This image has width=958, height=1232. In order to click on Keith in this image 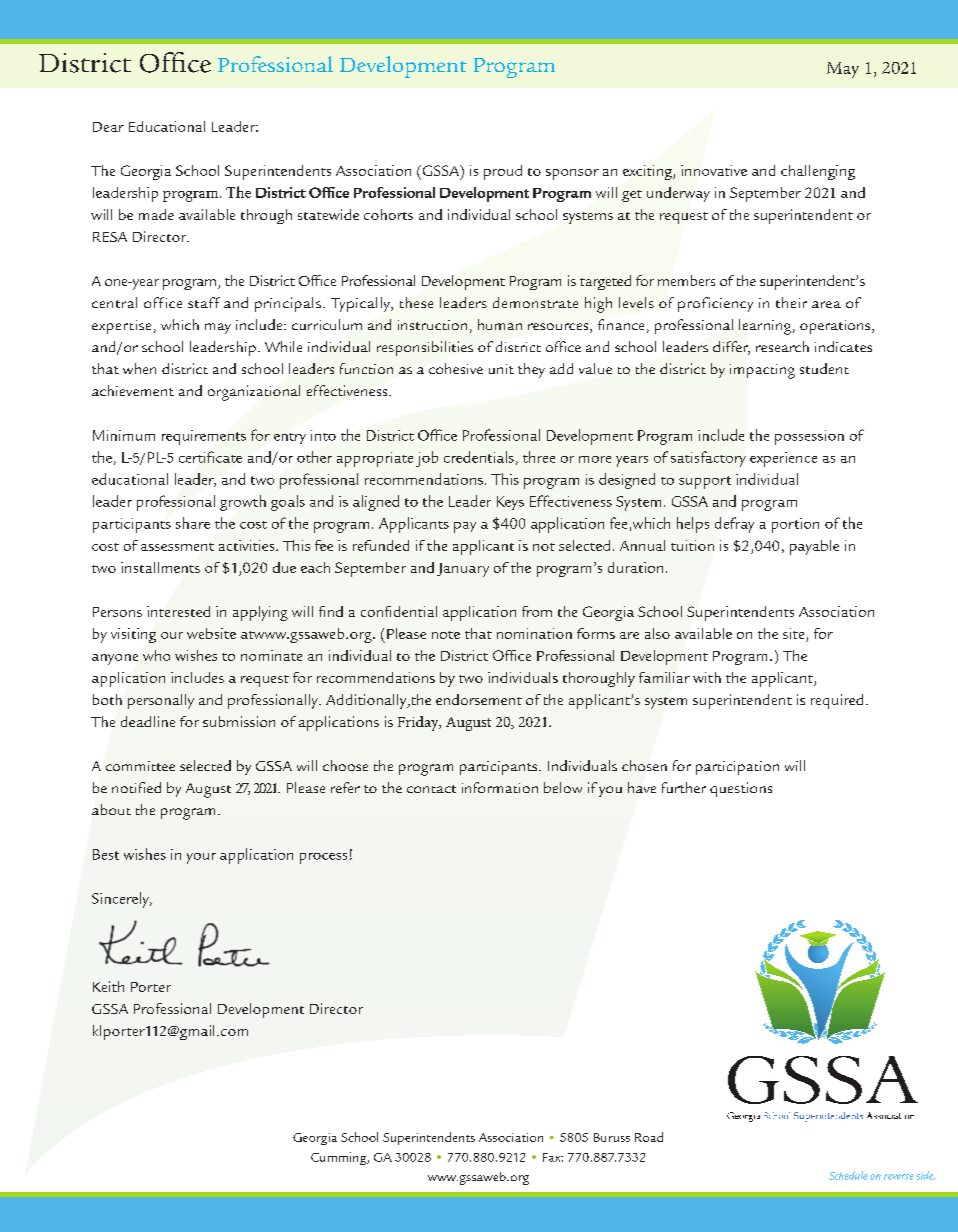, I will do `click(108, 986)`.
